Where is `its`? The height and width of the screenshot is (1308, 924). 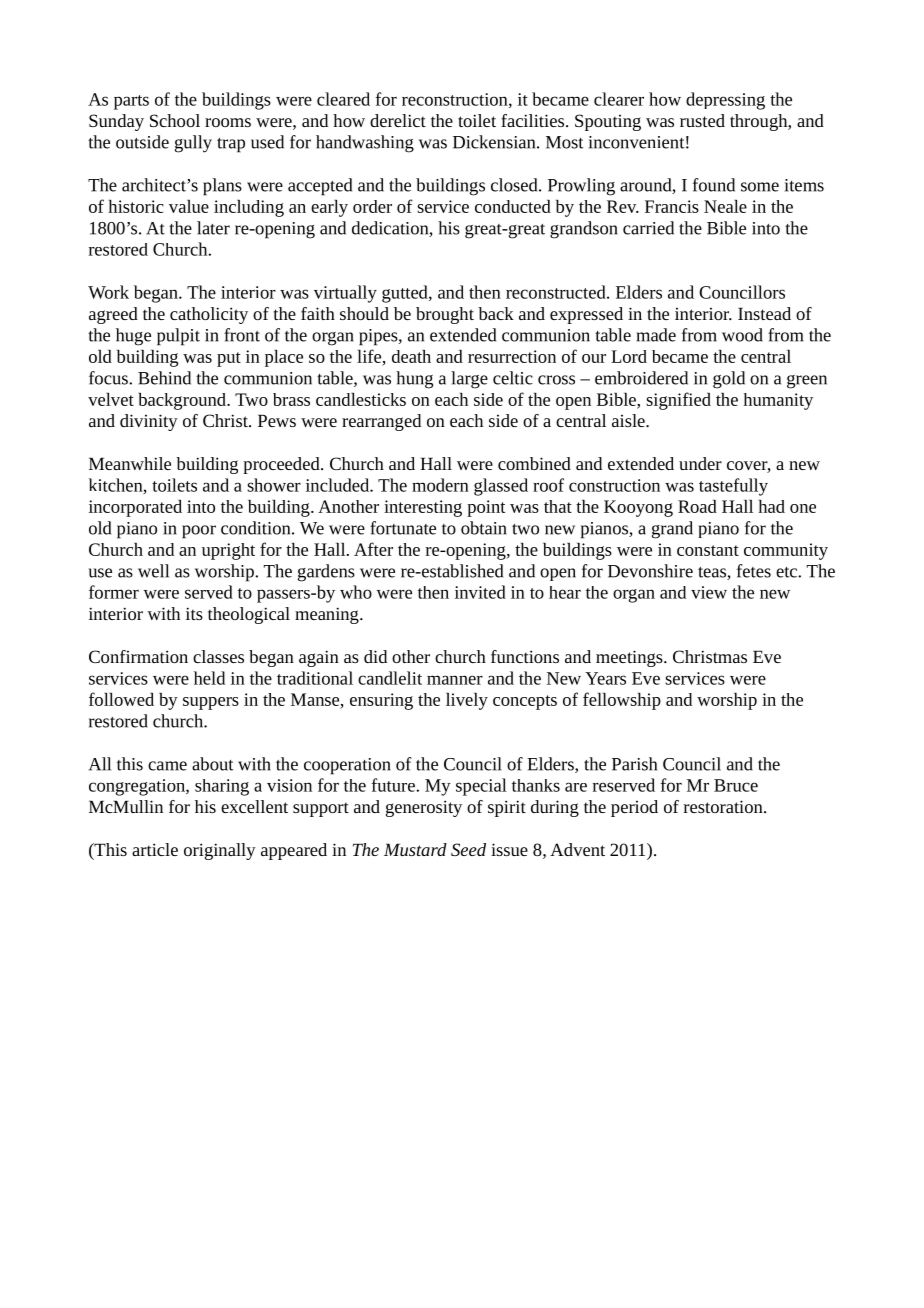
its is located at coordinates (194, 613).
